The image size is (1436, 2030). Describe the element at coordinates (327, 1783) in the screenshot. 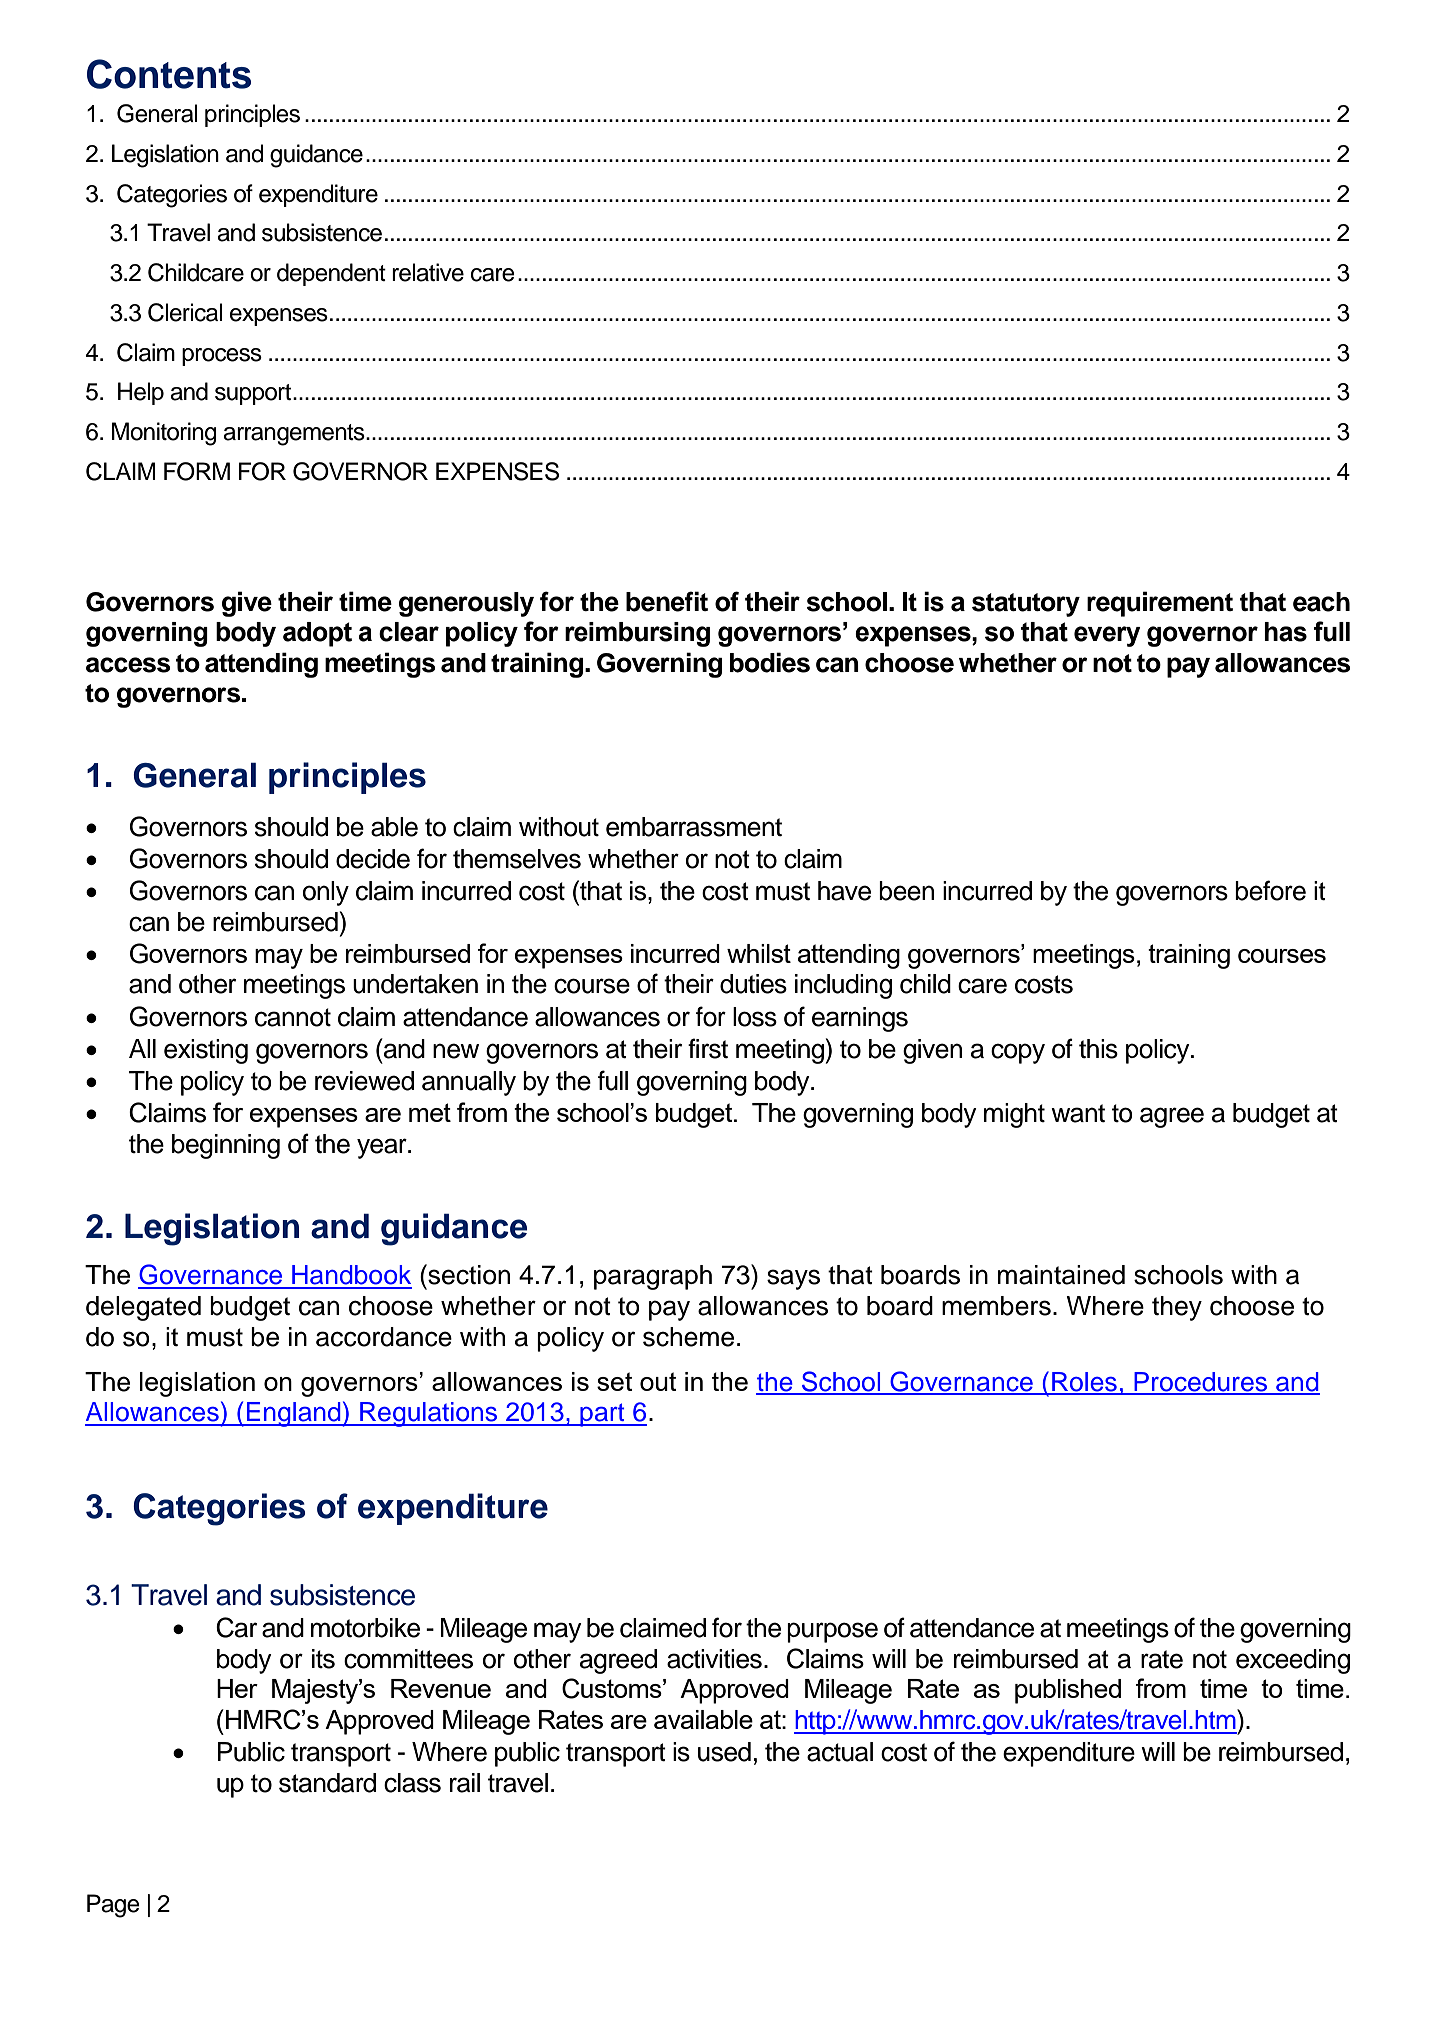

I see `standard` at that location.
